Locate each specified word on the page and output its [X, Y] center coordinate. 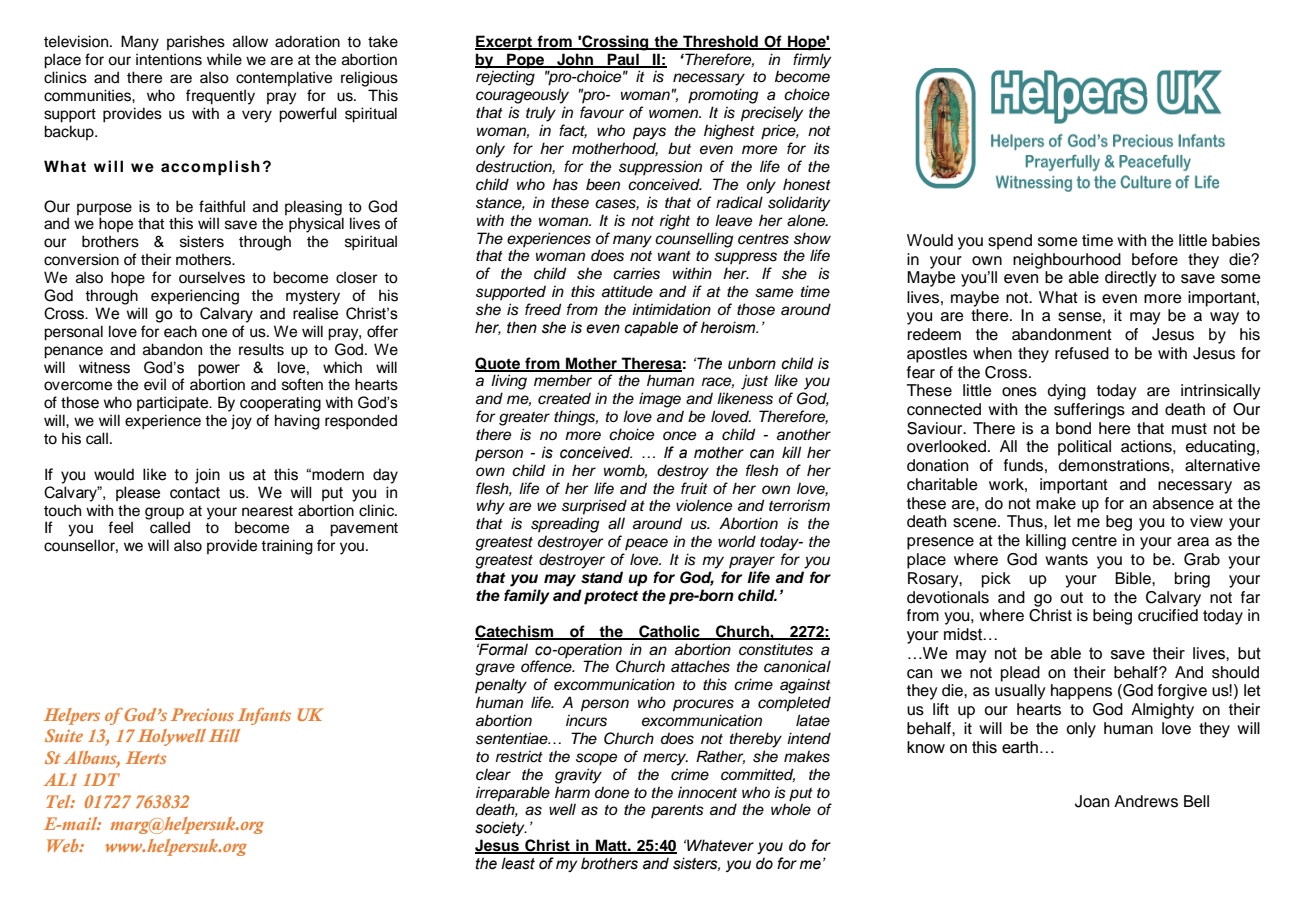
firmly [812, 61]
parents [677, 811]
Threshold [720, 42]
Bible [1134, 578]
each [180, 331]
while [224, 59]
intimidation [671, 309]
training [287, 547]
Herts [146, 757]
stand [602, 577]
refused [1082, 353]
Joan [1092, 801]
